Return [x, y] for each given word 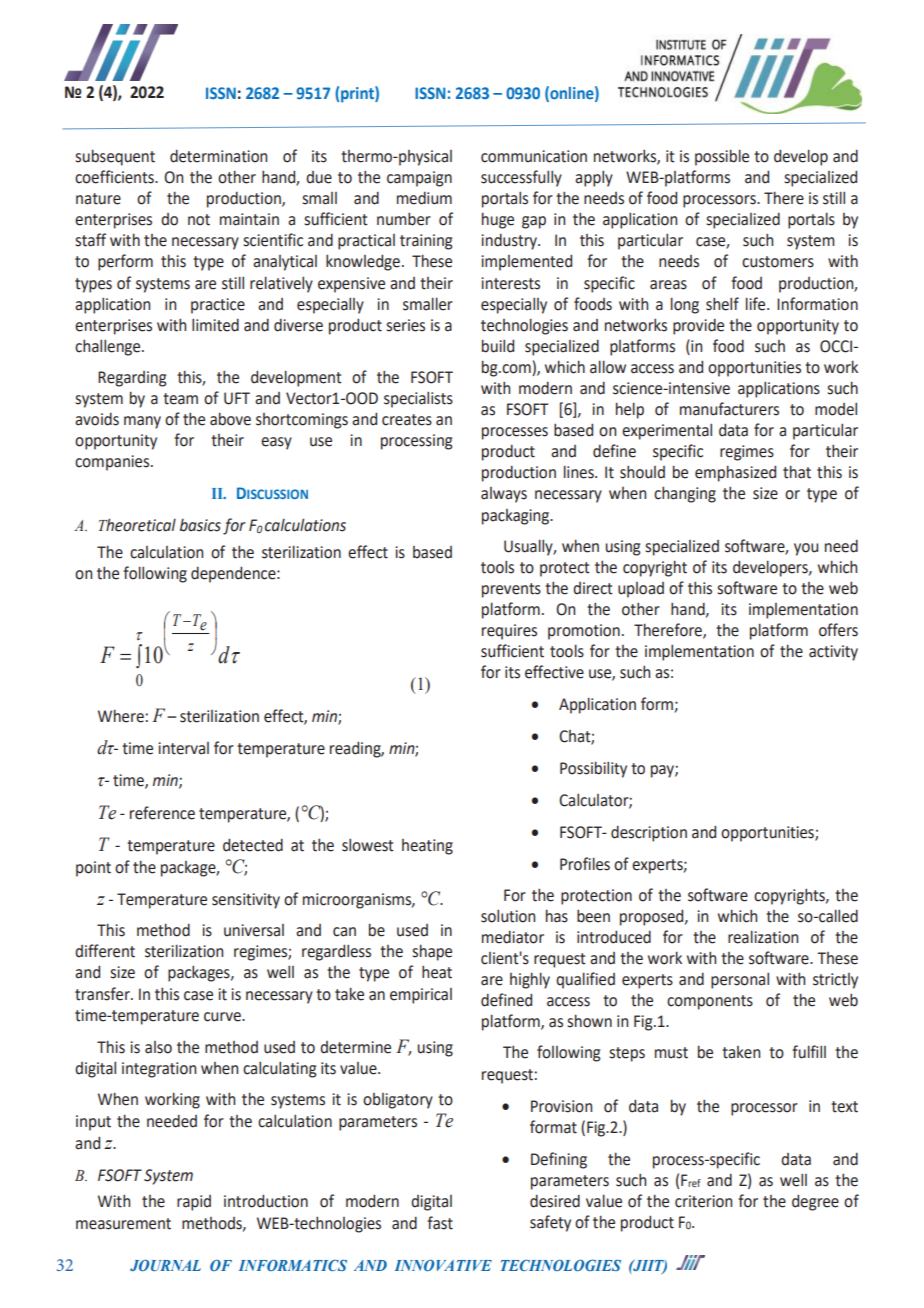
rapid [194, 1203]
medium [424, 198]
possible [722, 157]
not [199, 220]
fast [440, 1223]
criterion [703, 1201]
